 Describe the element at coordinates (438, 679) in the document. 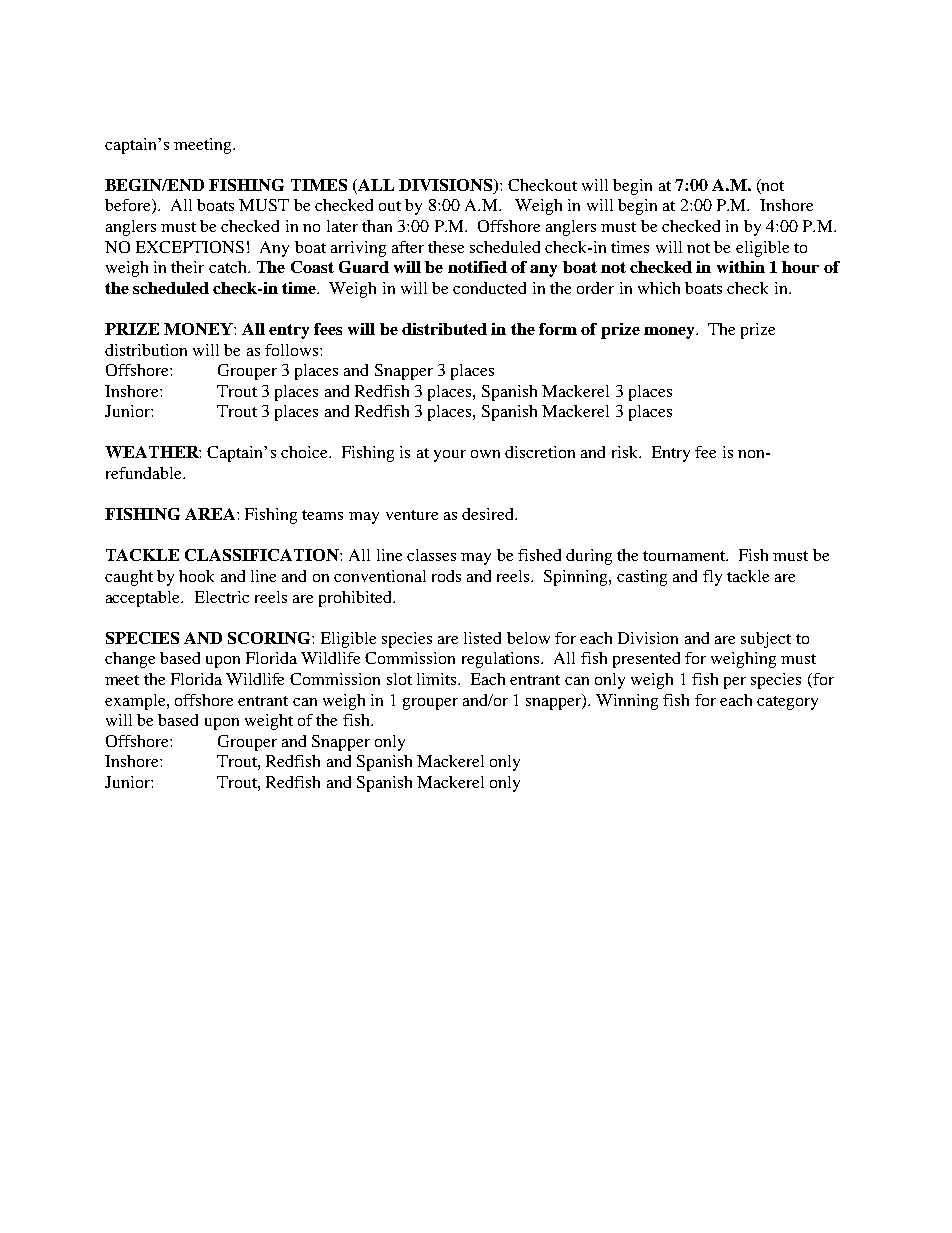

I see `limits` at that location.
